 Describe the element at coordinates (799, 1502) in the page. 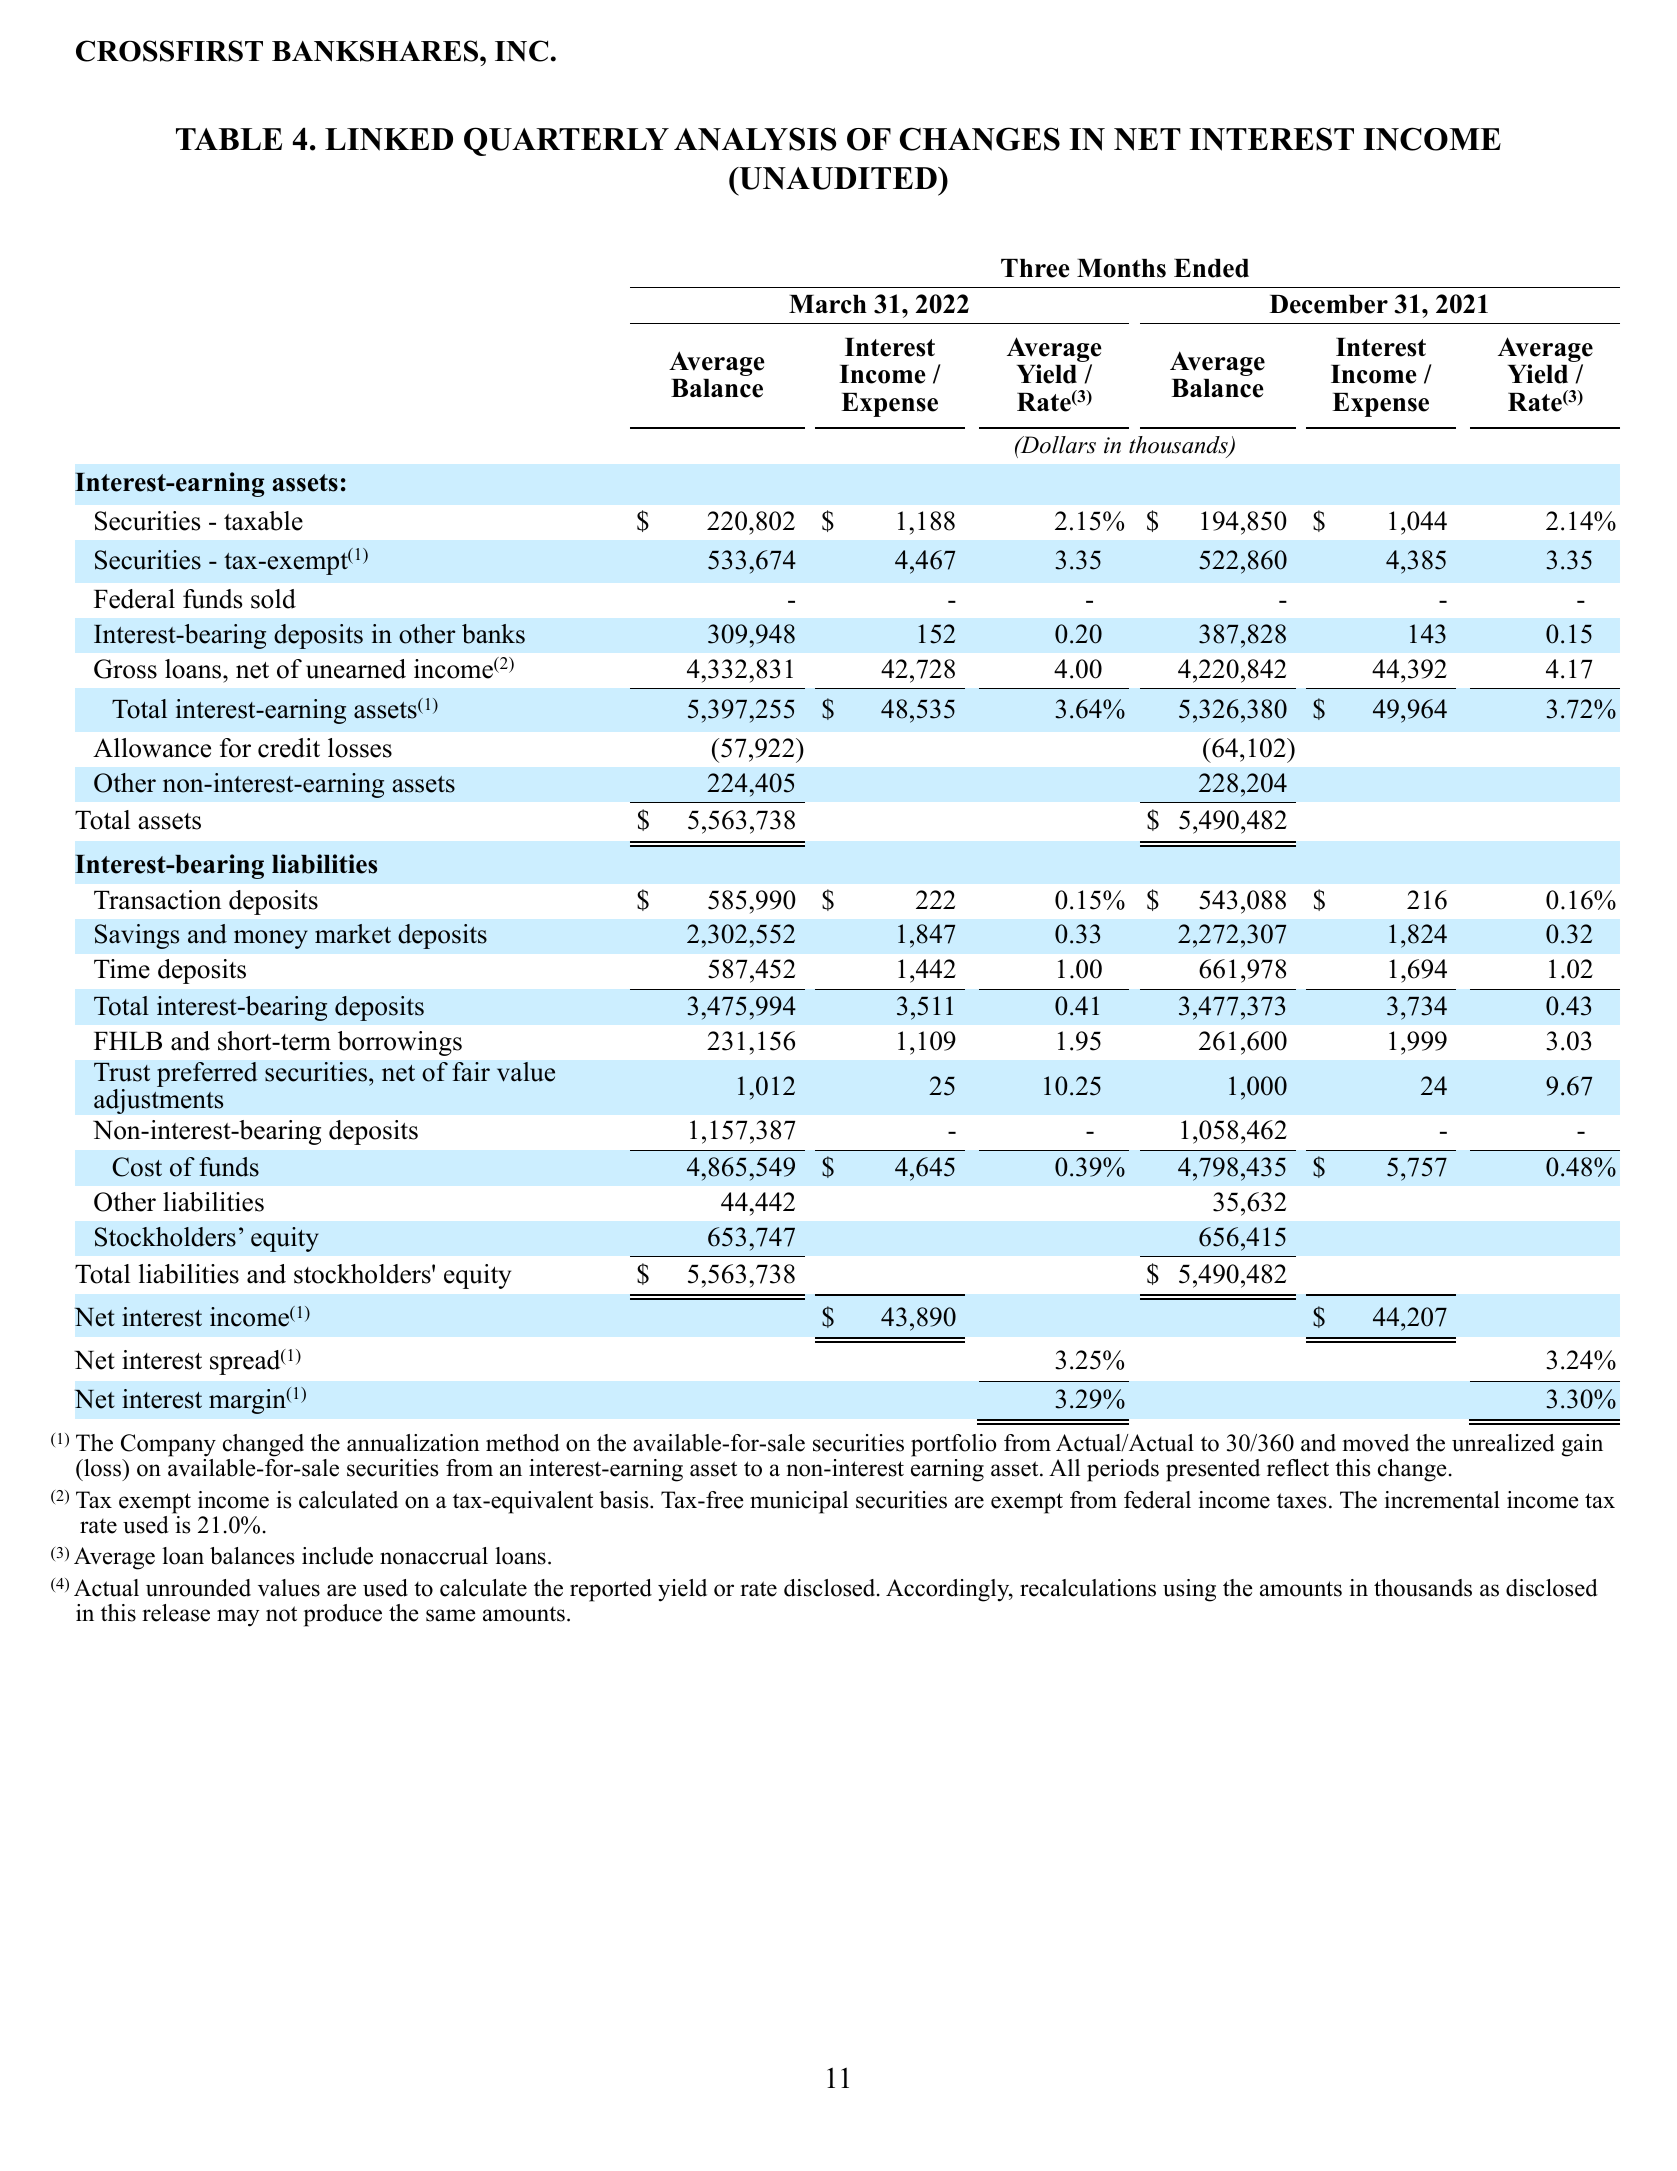

I see `municipal` at that location.
